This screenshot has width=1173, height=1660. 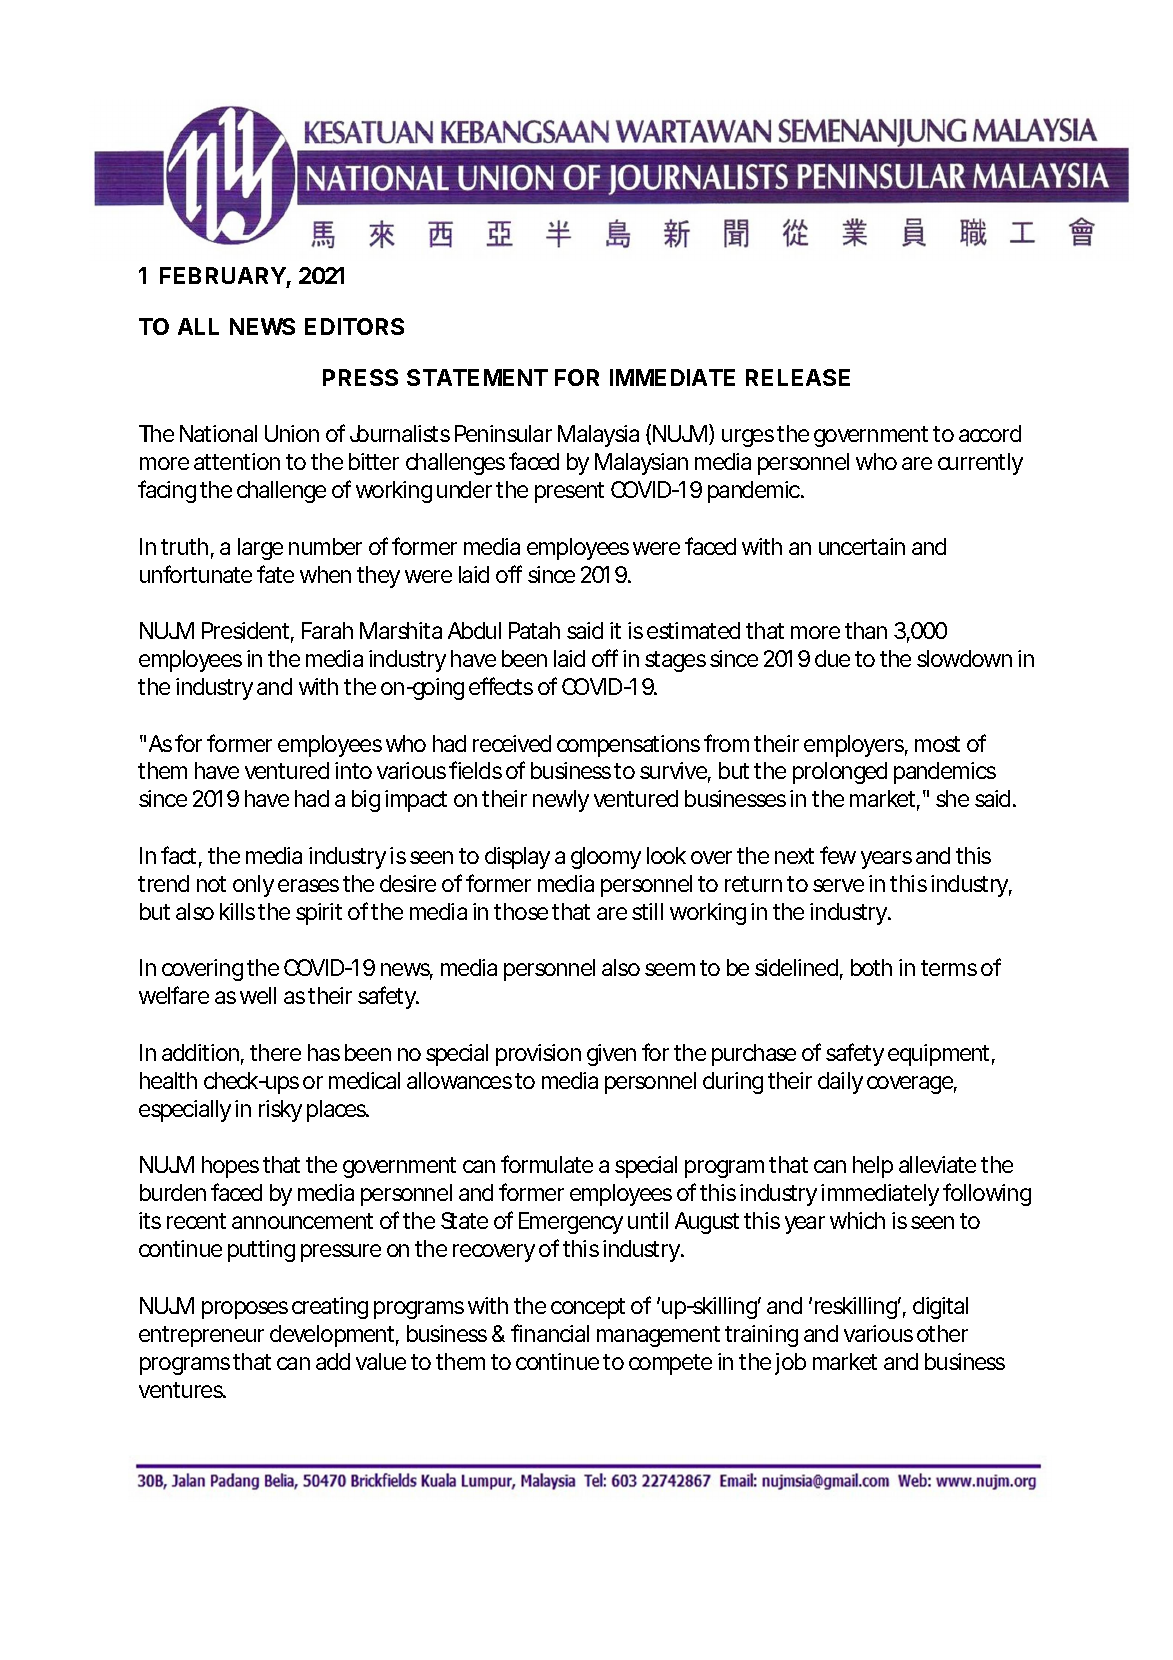 I want to click on Peninsular, so click(x=503, y=433).
